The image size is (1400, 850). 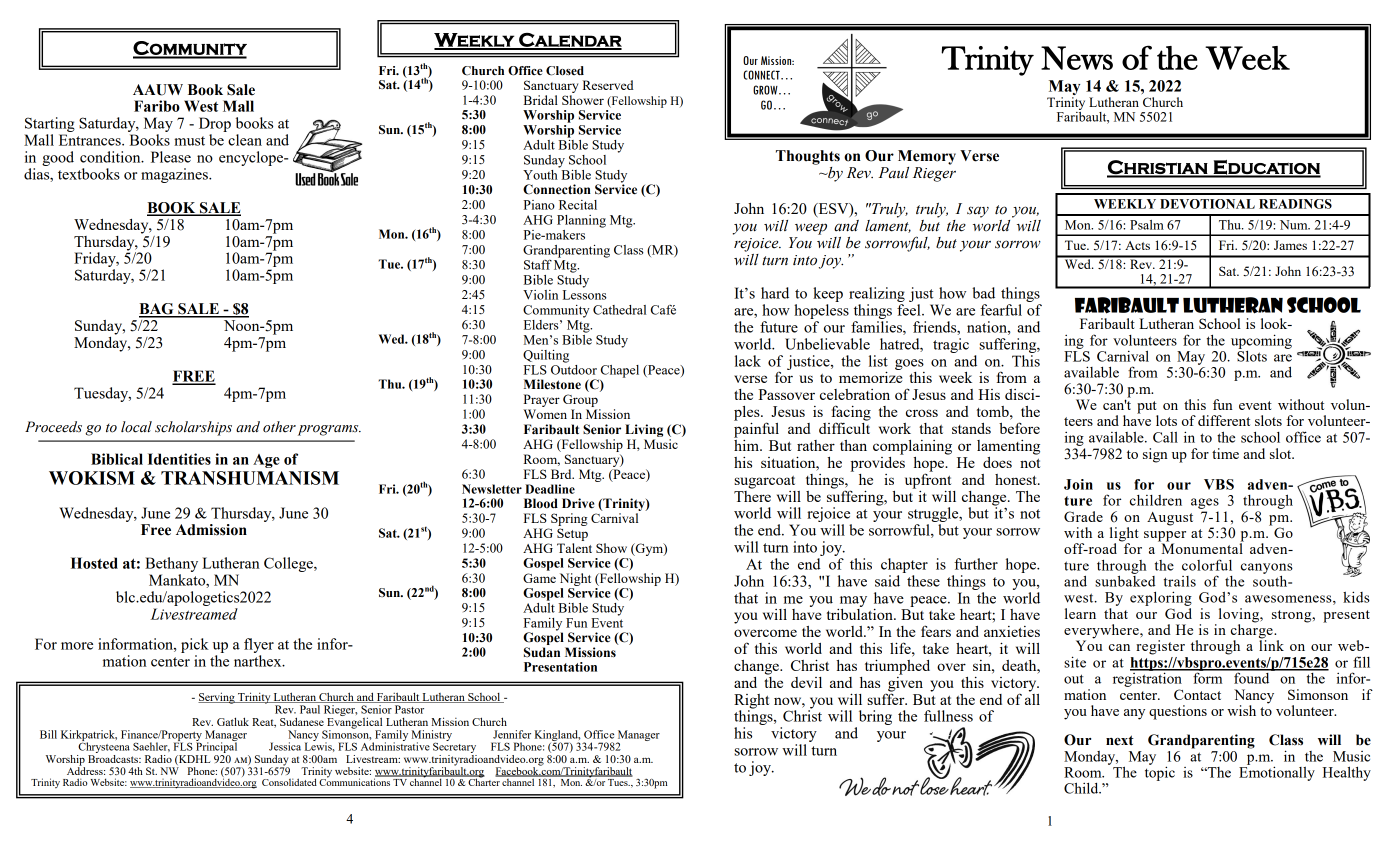 What do you see at coordinates (193, 428) in the screenshot?
I see `scholarships` at bounding box center [193, 428].
